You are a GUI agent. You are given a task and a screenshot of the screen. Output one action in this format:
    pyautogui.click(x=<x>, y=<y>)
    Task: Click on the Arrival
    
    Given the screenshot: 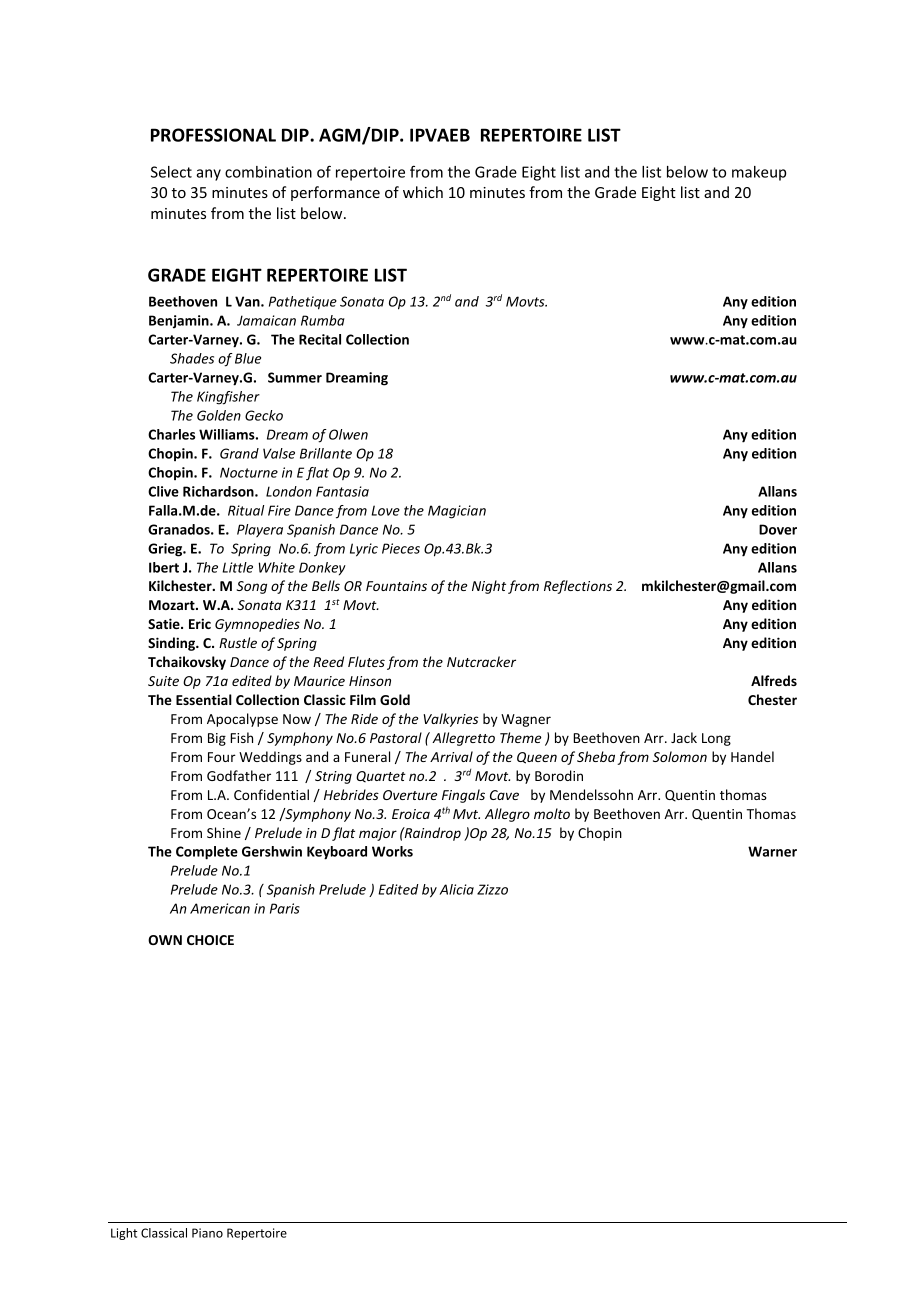 What is the action you would take?
    pyautogui.click(x=451, y=756)
